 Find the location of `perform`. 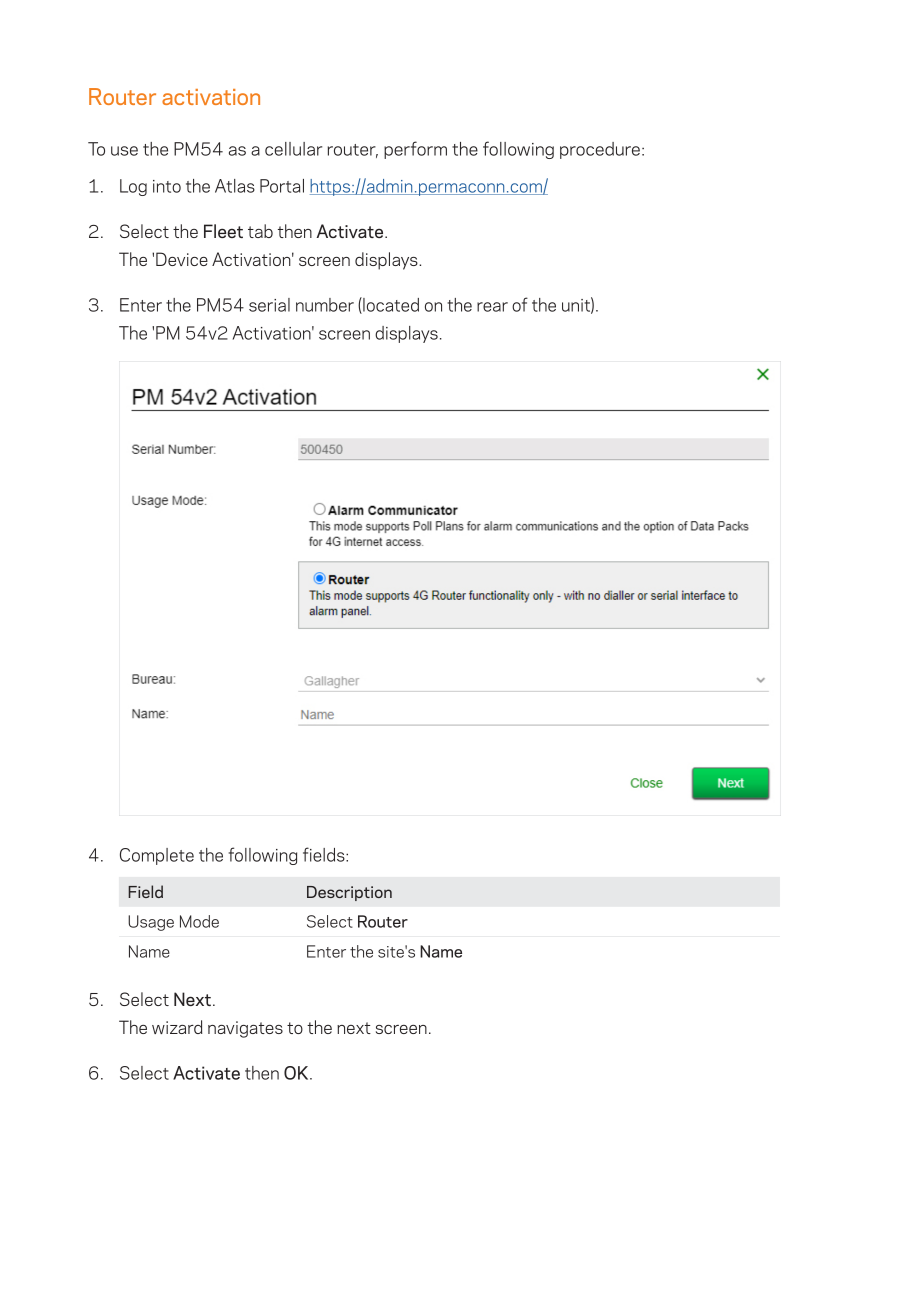

perform is located at coordinates (415, 150).
